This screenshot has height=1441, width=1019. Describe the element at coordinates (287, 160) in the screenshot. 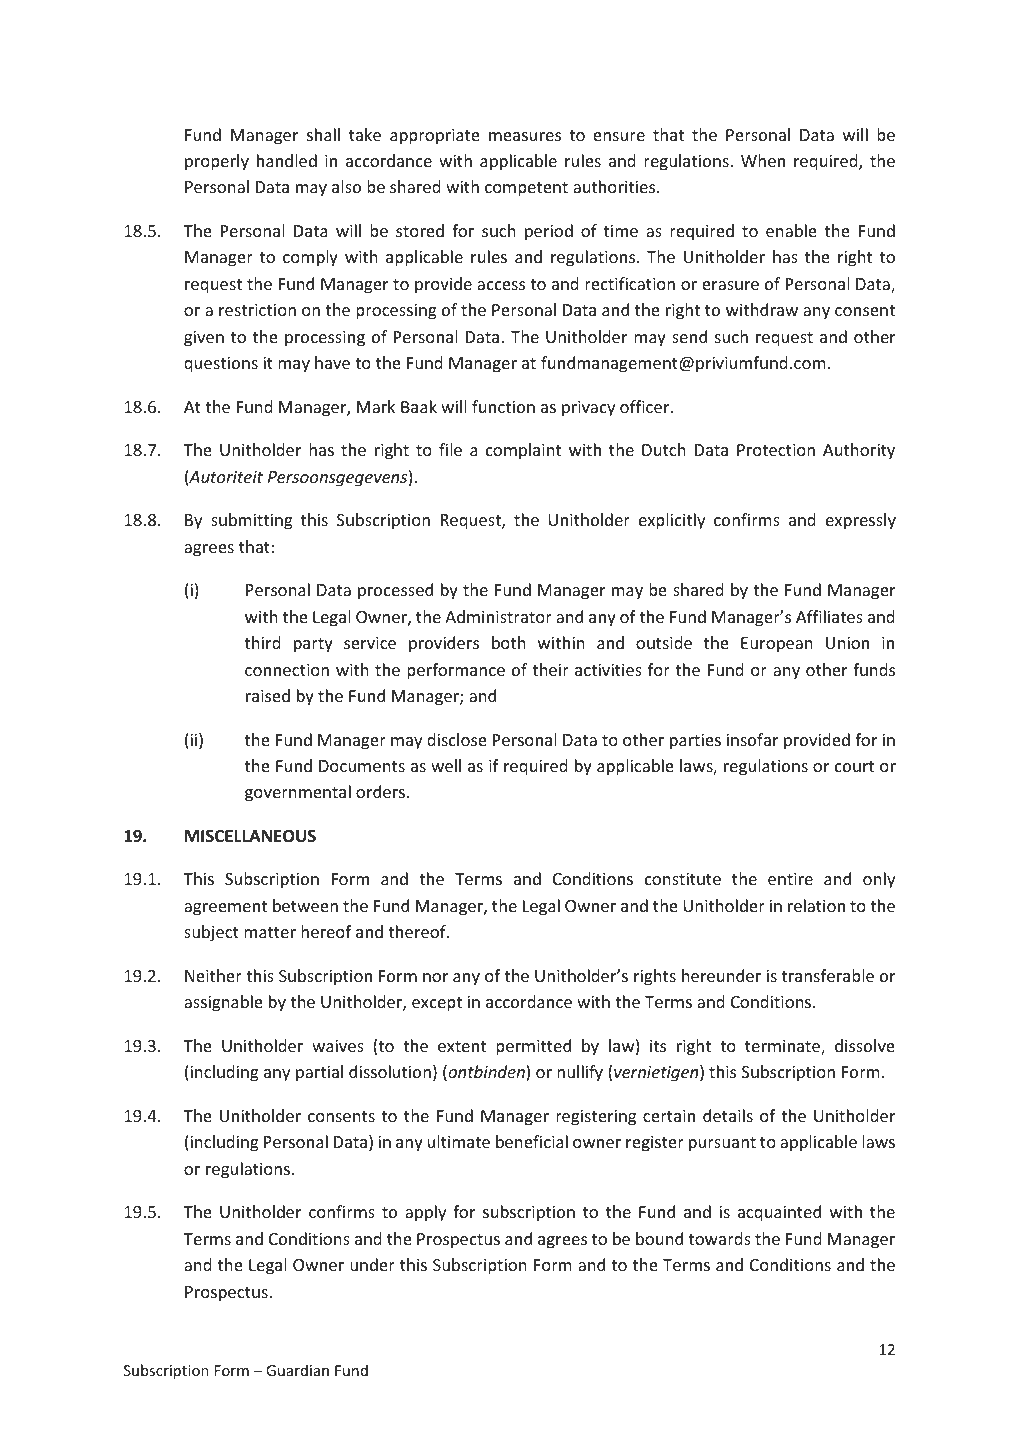

I see `handled` at that location.
